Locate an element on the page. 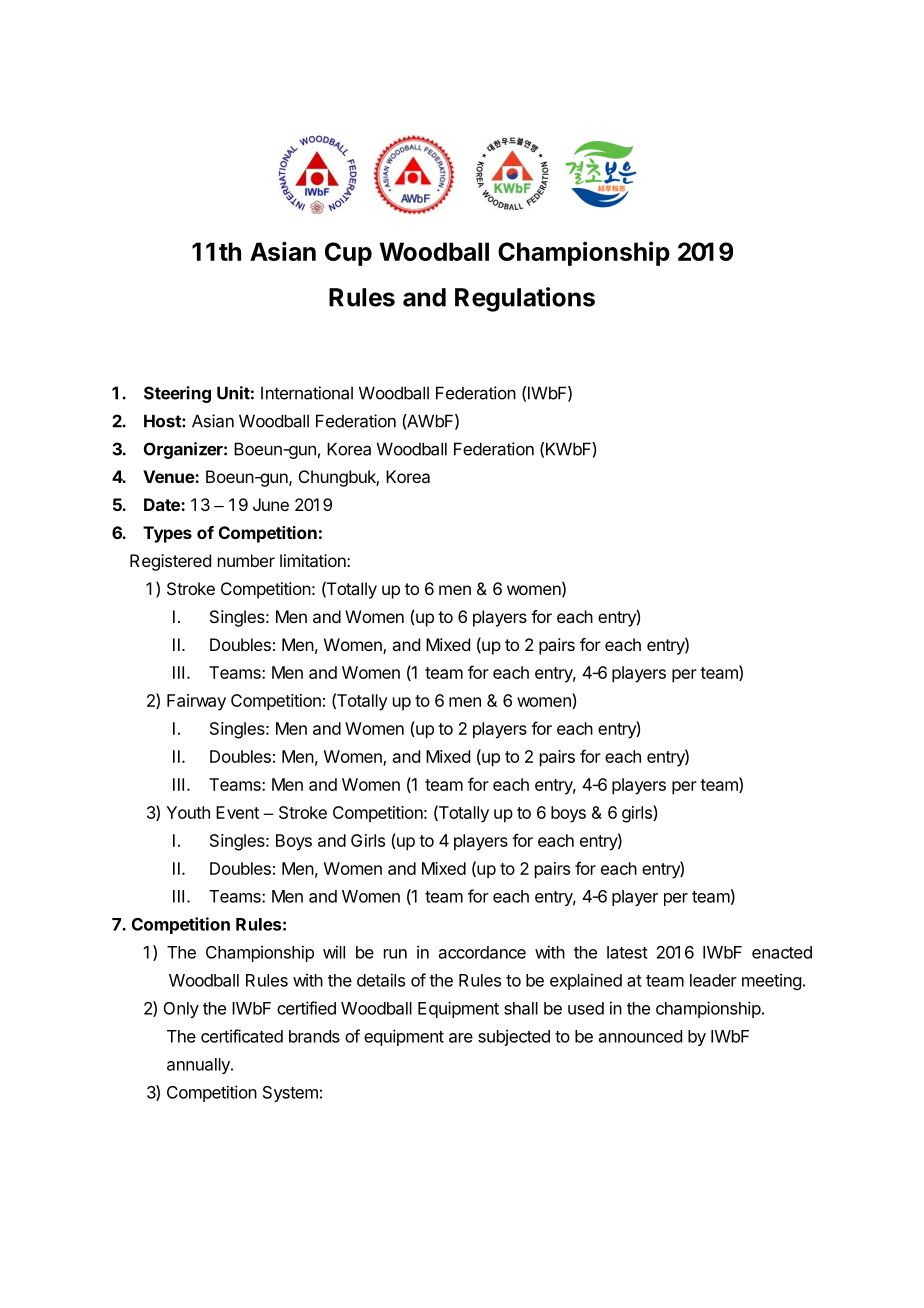  limitation is located at coordinates (314, 560).
